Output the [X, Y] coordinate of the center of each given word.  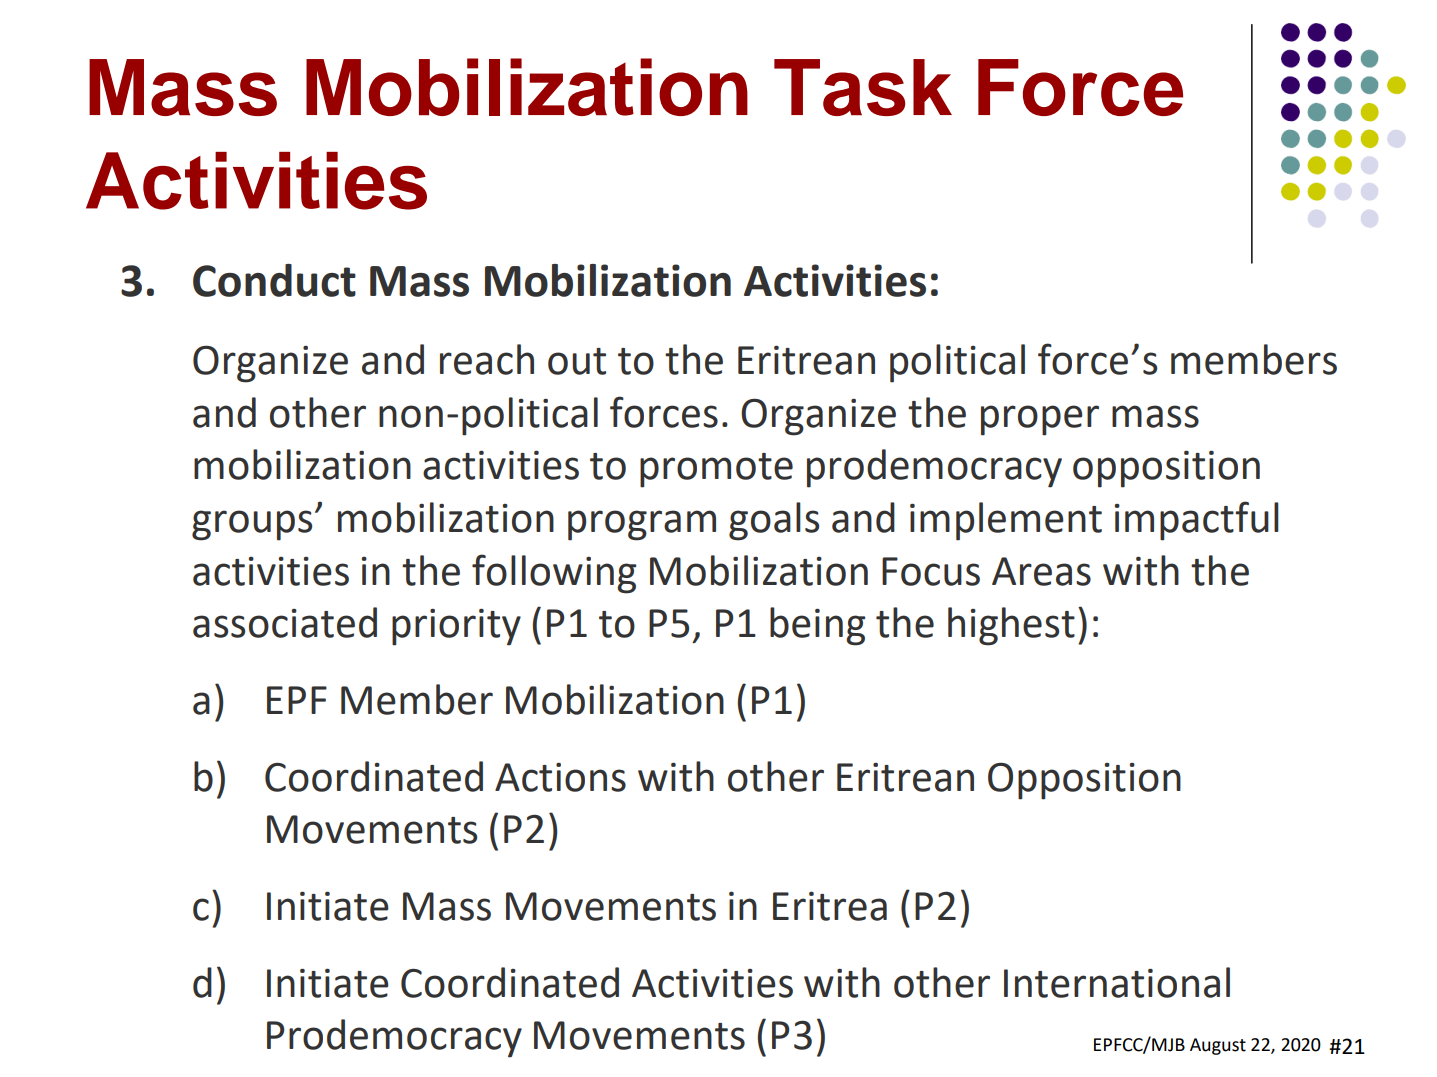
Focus [931, 571]
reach [487, 359]
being [817, 626]
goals [774, 521]
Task [863, 87]
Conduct [274, 280]
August [1218, 1046]
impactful [1197, 521]
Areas [1041, 571]
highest [1011, 626]
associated [285, 622]
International [1117, 982]
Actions [560, 777]
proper [1040, 420]
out [577, 361]
